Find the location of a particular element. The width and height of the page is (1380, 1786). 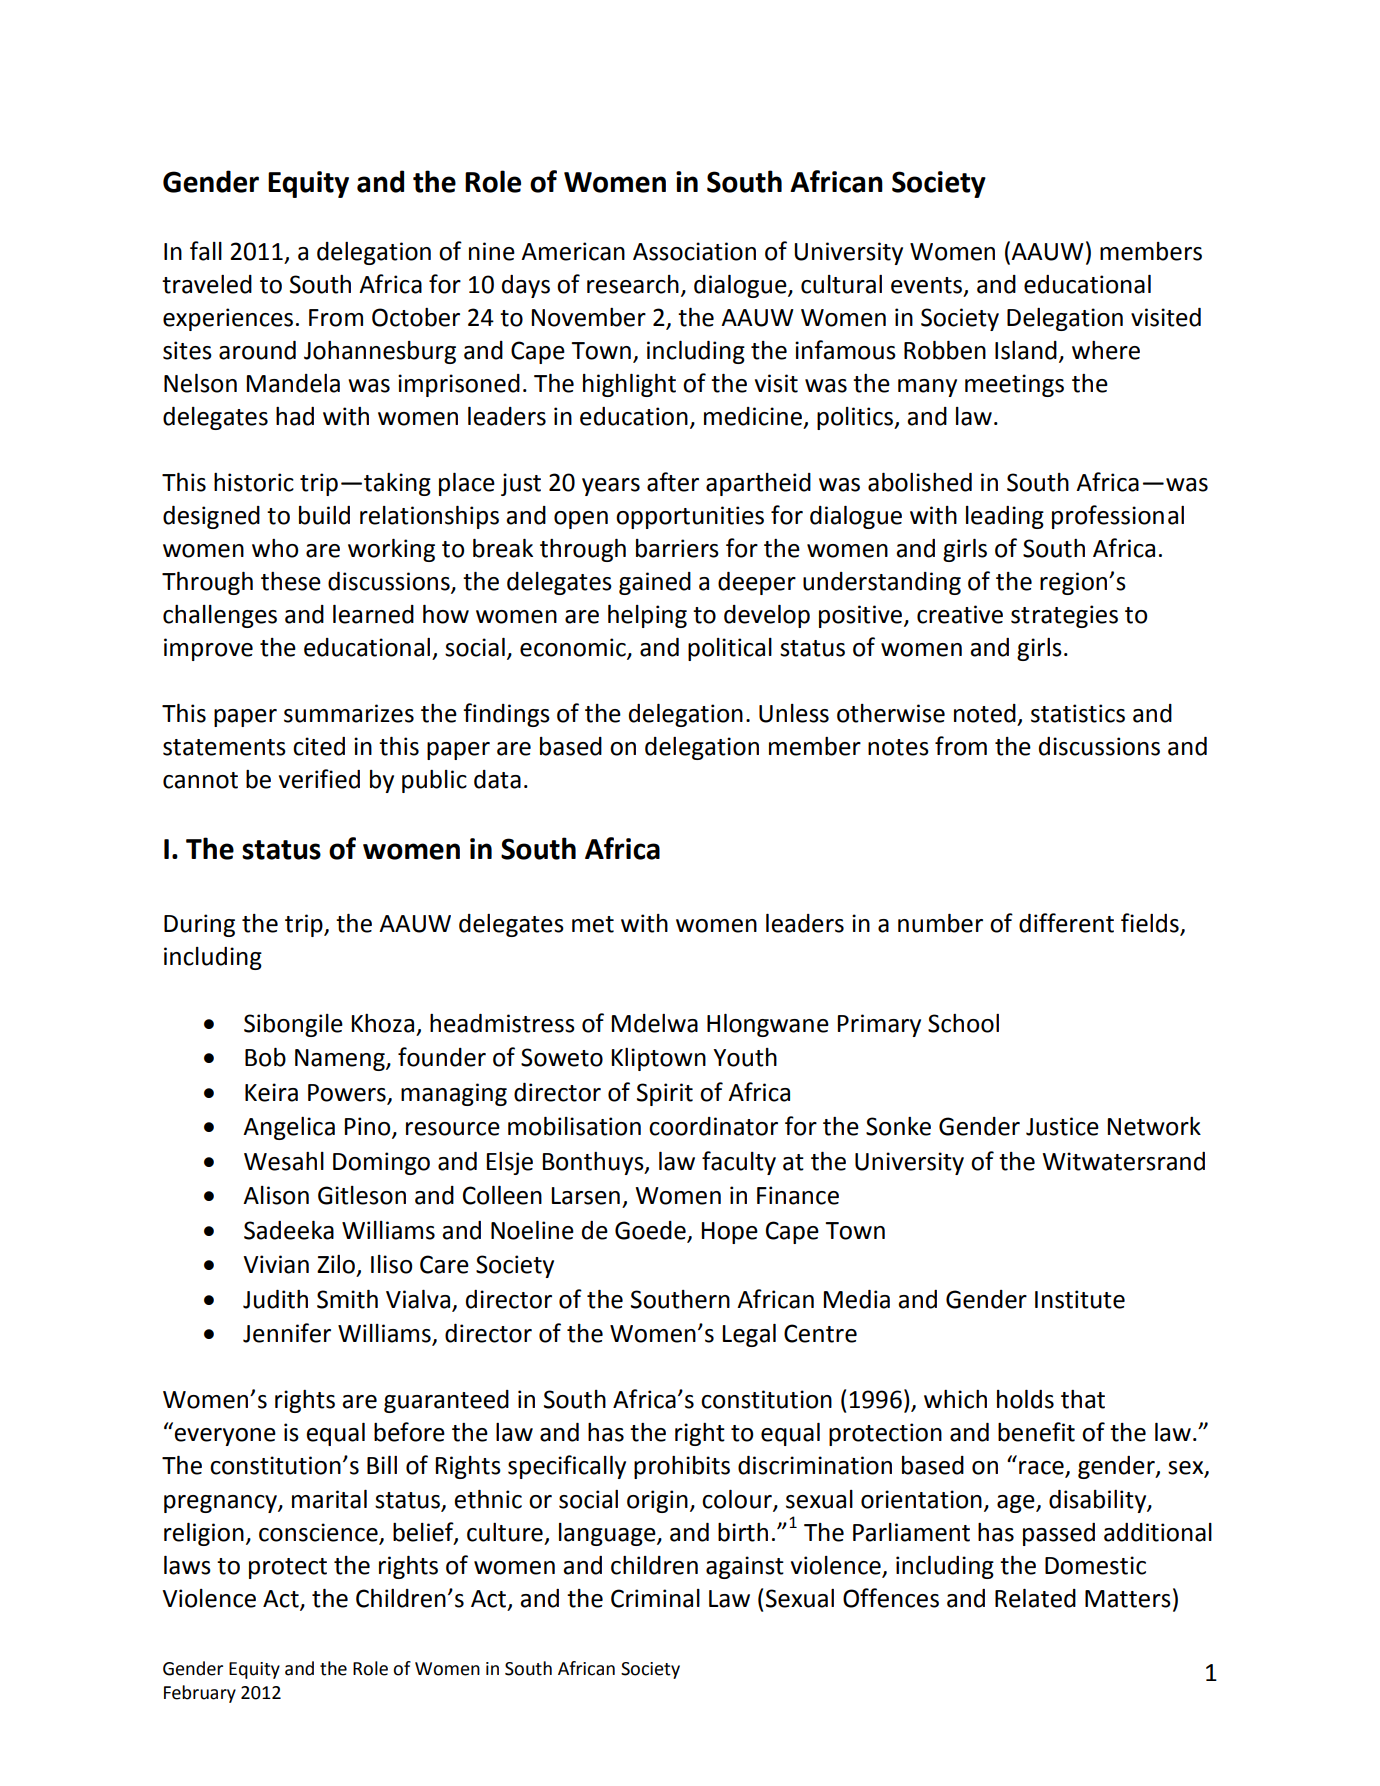

different is located at coordinates (1066, 923).
